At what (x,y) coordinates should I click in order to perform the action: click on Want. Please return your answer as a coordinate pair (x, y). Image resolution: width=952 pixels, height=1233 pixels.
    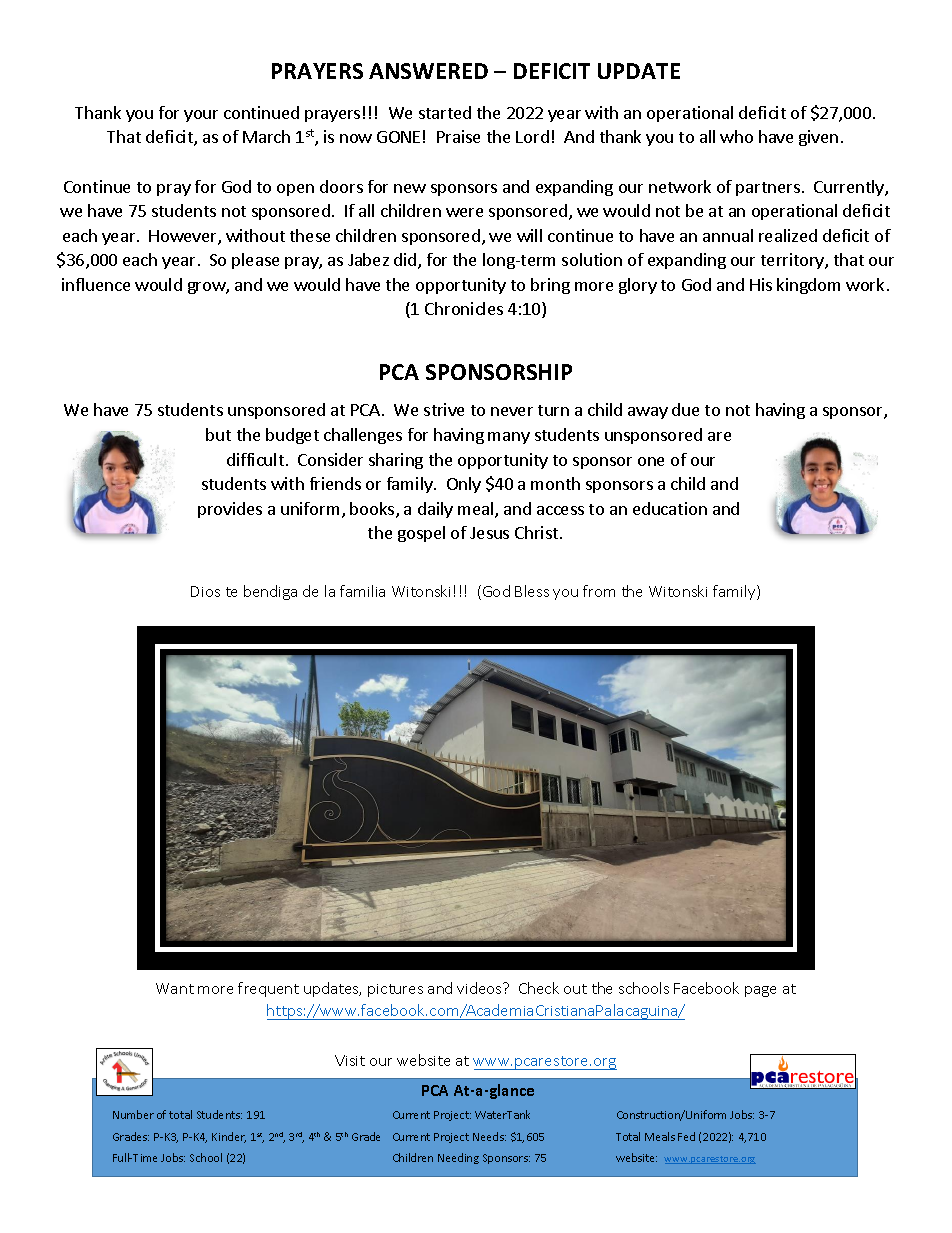
    Looking at the image, I should click on (175, 988).
